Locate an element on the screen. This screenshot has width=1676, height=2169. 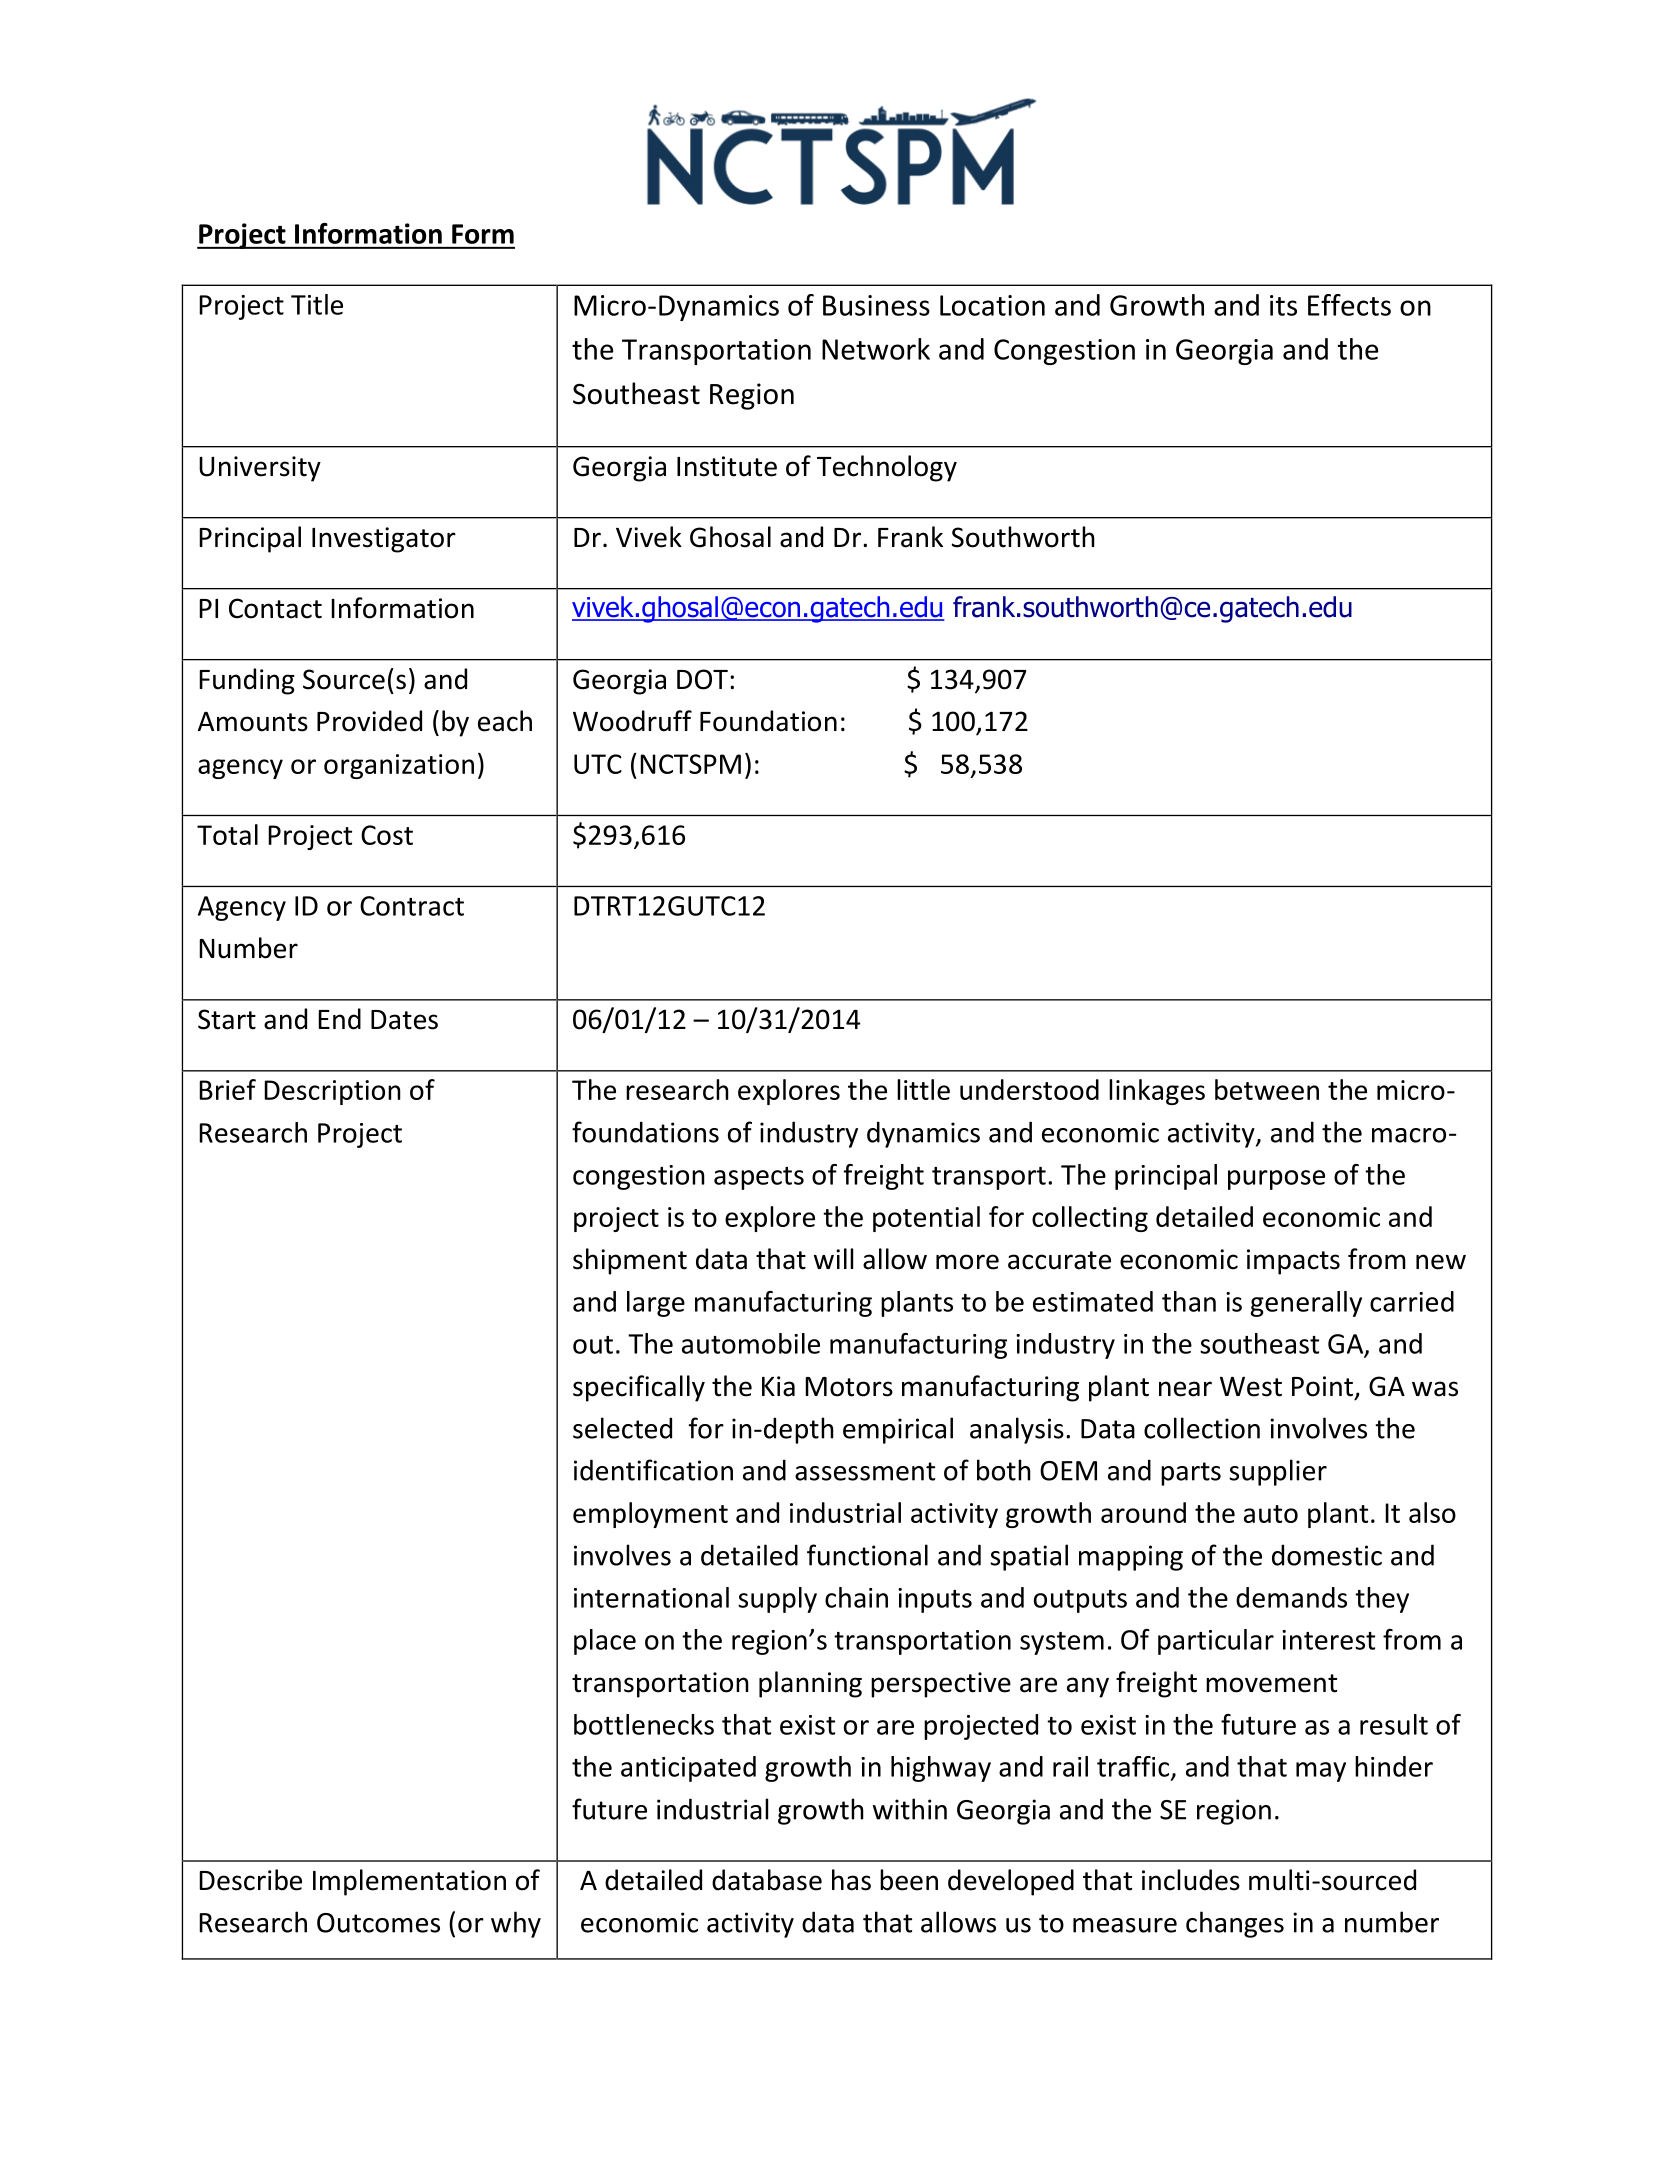
selected is located at coordinates (622, 1428).
